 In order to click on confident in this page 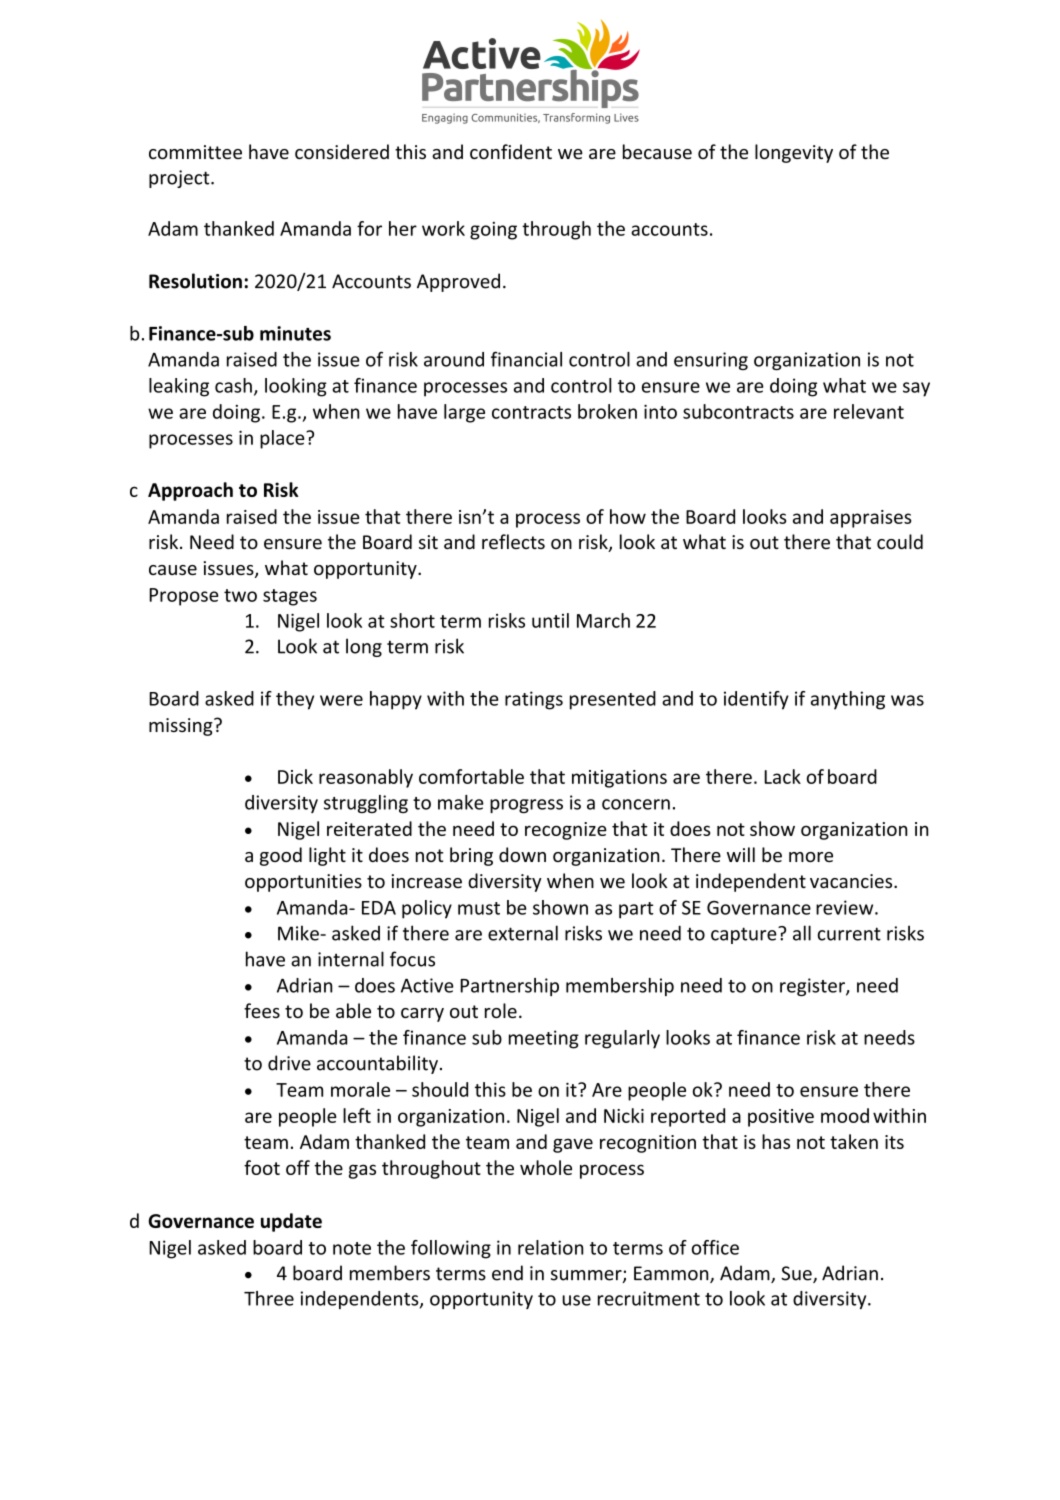, I will do `click(511, 151)`.
